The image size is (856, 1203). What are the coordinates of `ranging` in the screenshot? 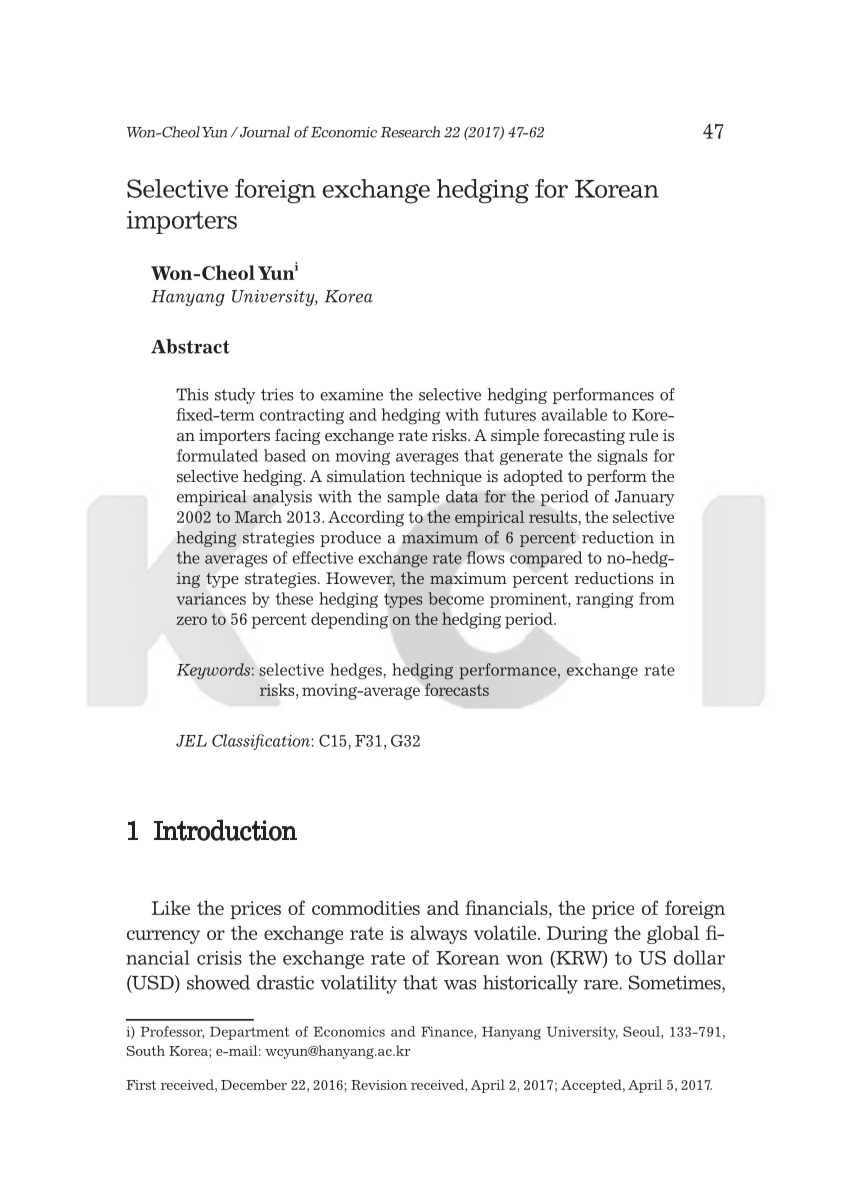 It's located at (604, 600).
